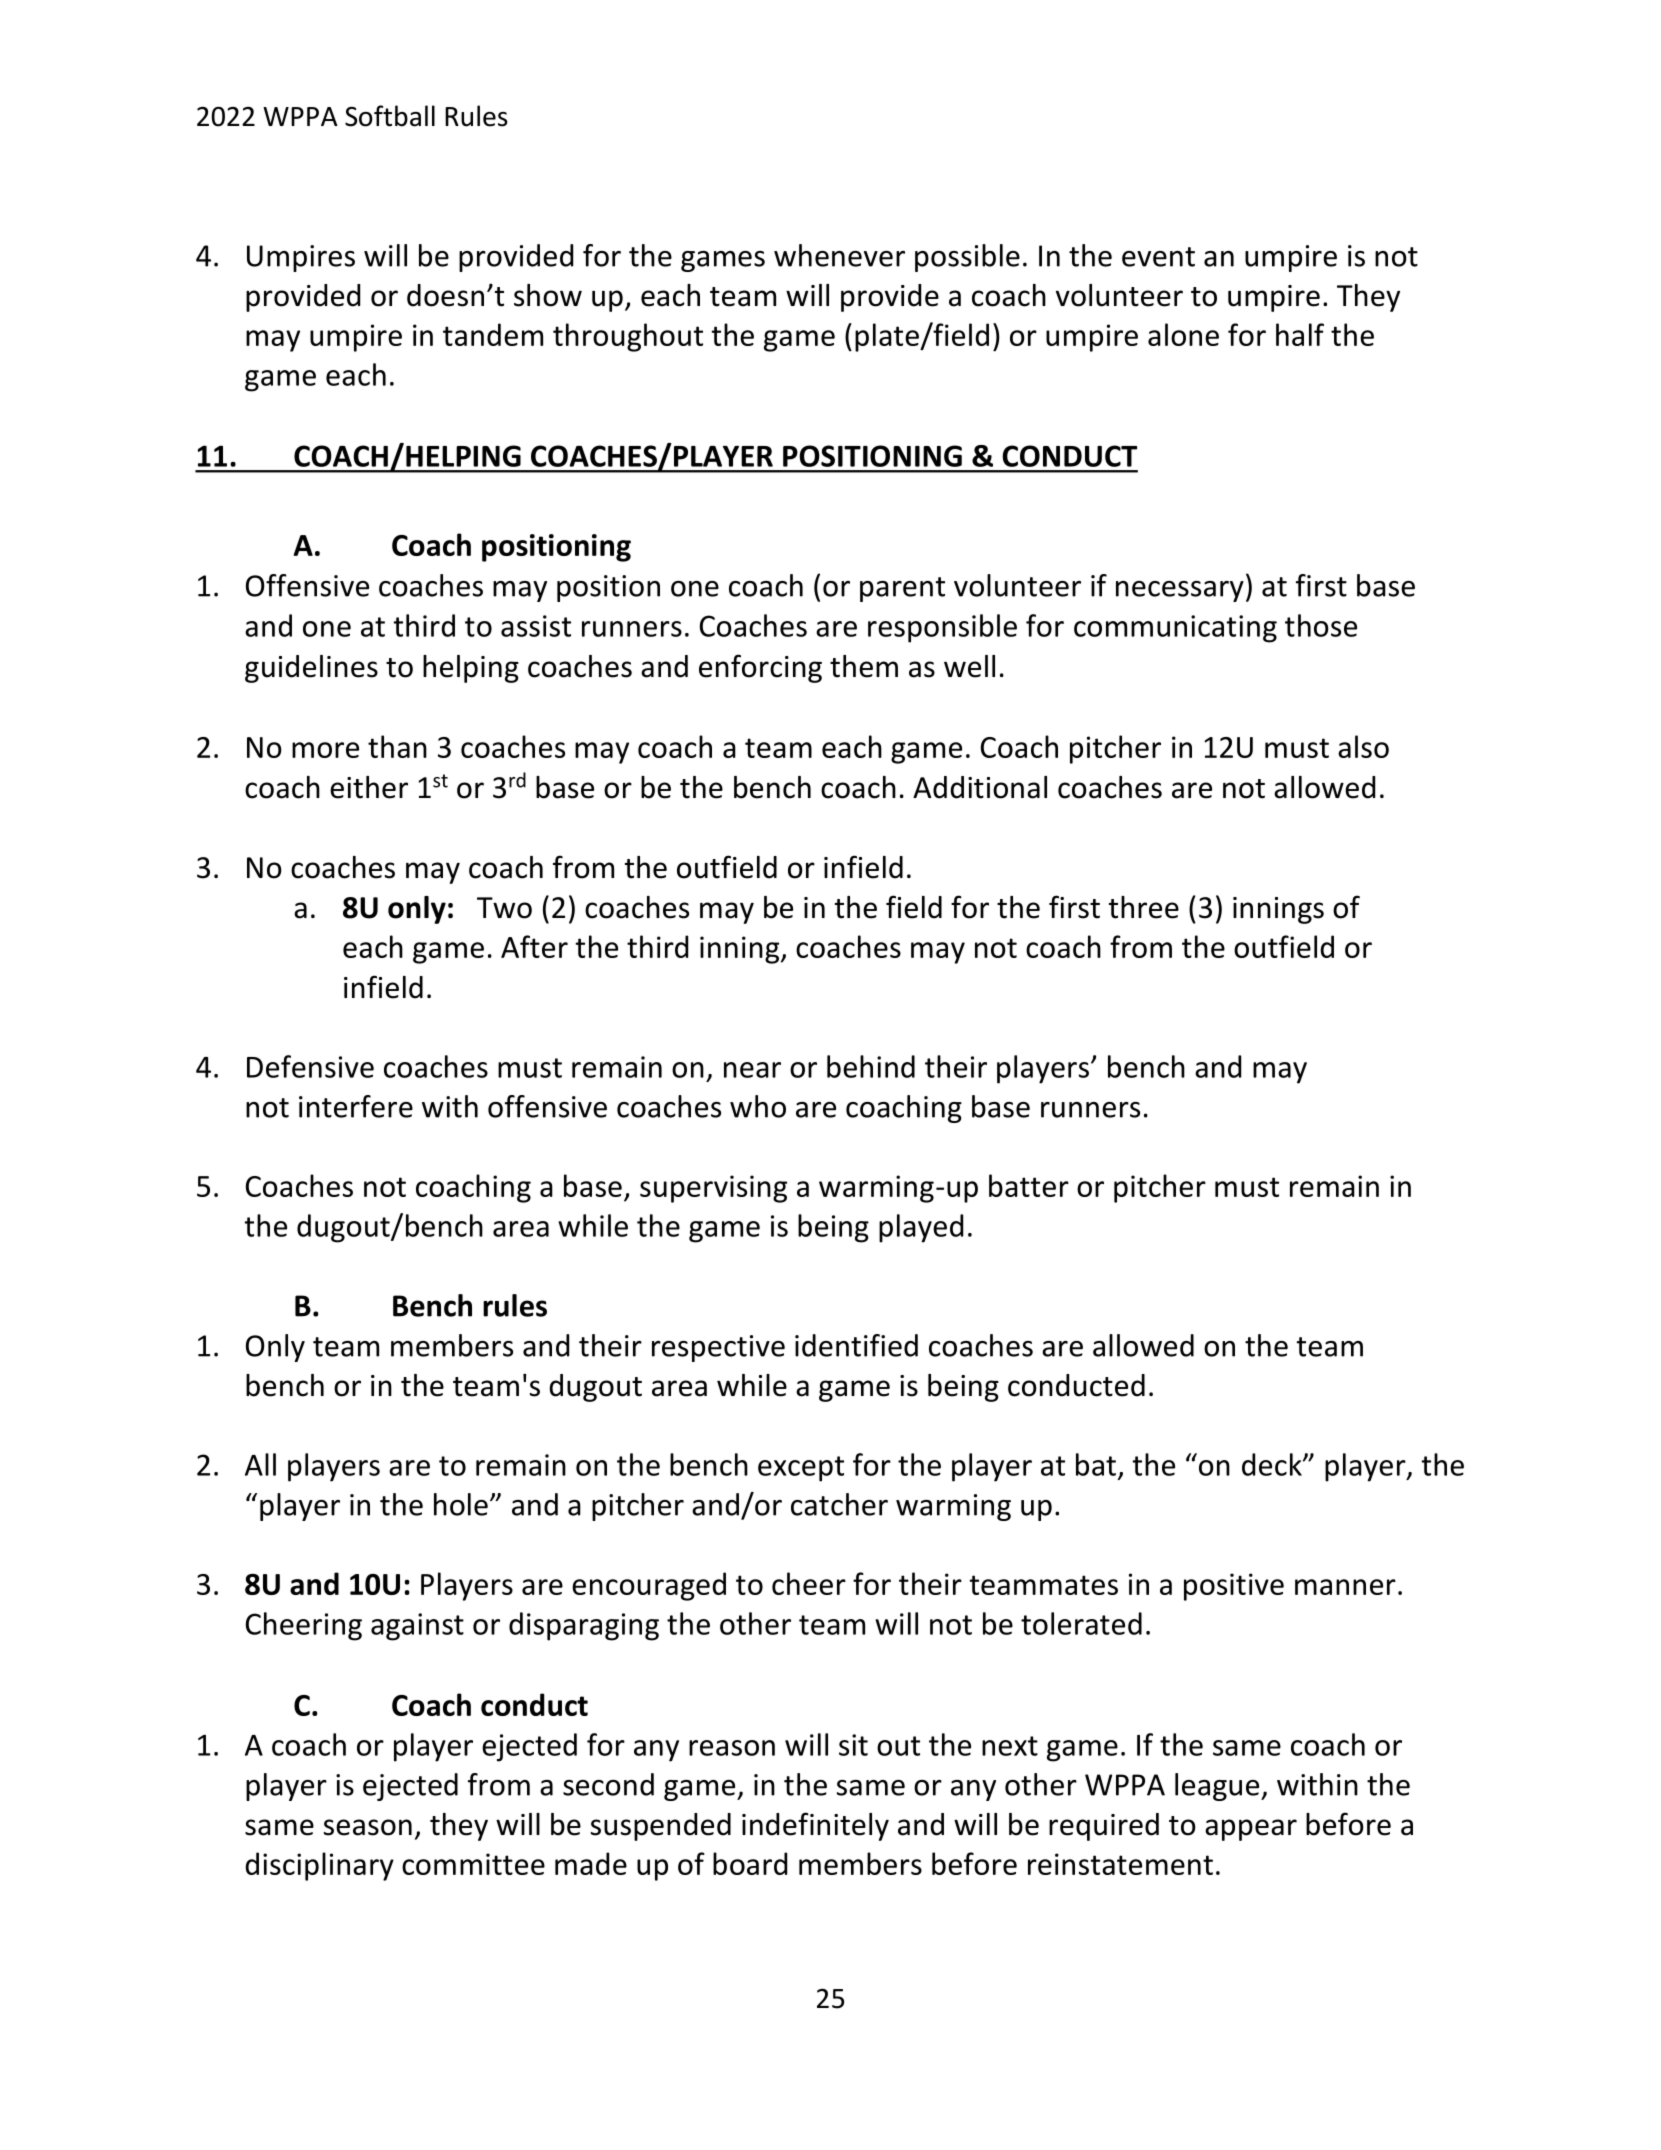  I want to click on whenever, so click(839, 255).
